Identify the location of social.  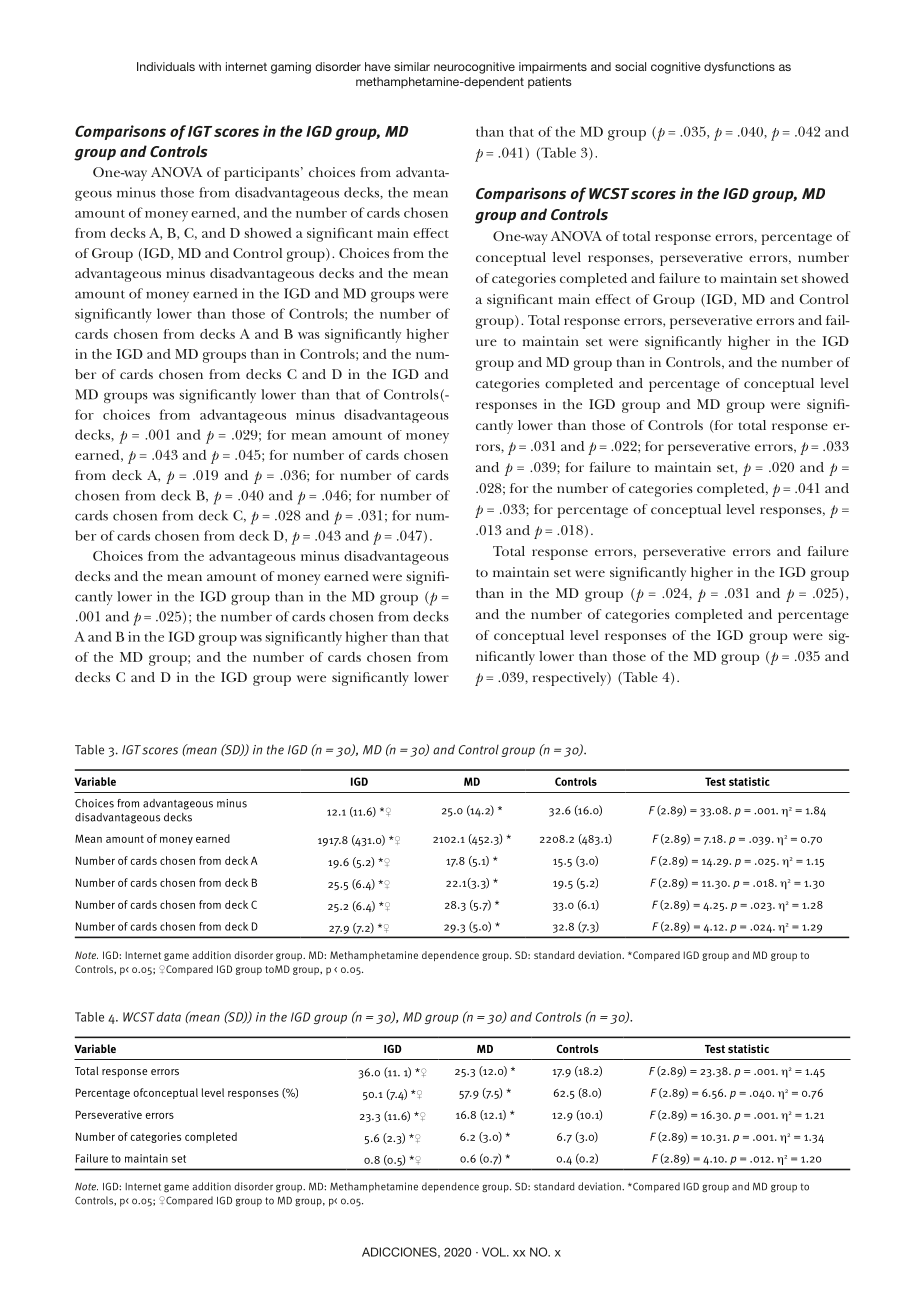
(630, 66).
